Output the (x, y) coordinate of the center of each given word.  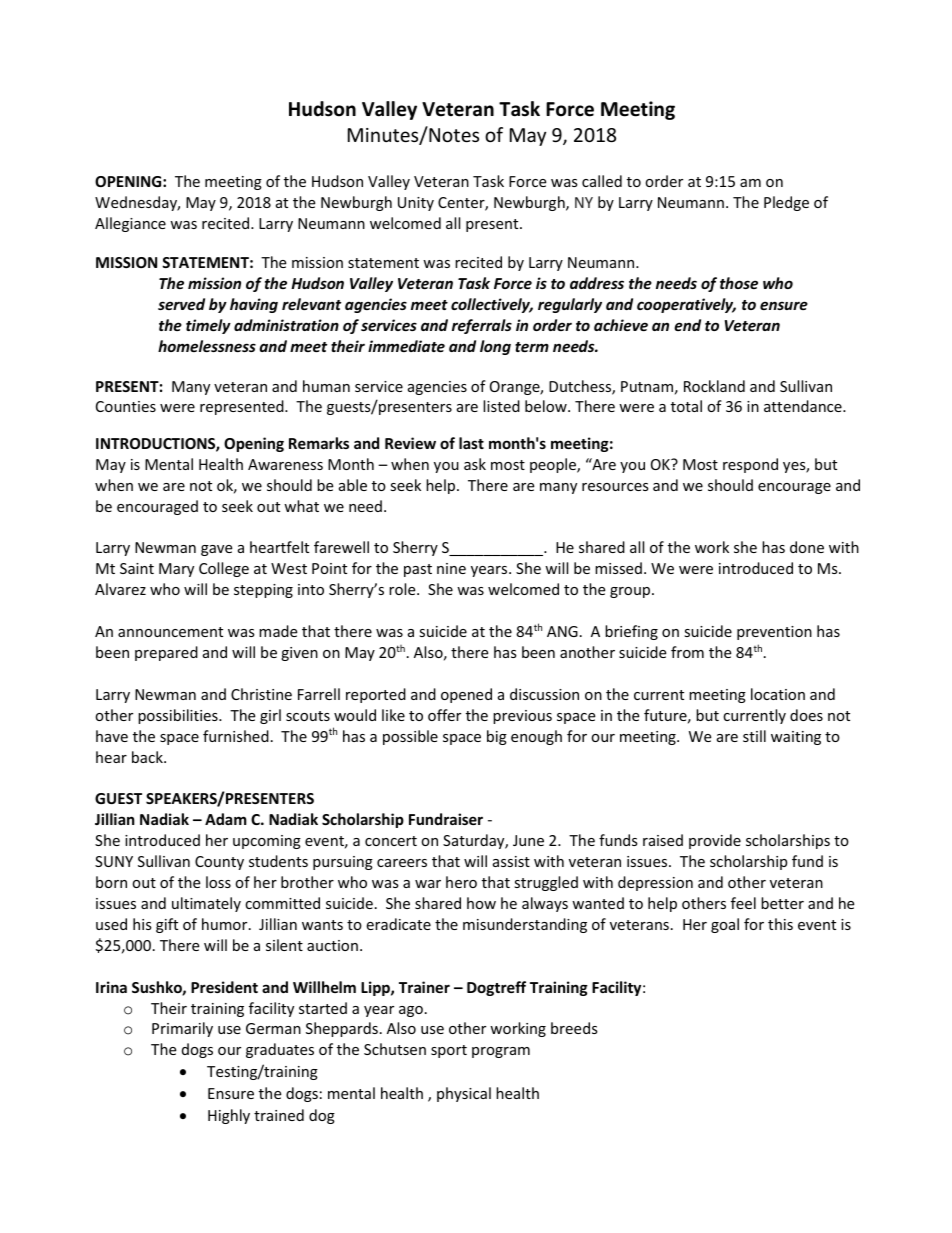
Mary (176, 570)
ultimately (206, 904)
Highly (229, 1116)
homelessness (207, 346)
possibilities (179, 716)
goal (725, 925)
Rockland (714, 386)
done (807, 547)
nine (451, 568)
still (754, 736)
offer (444, 715)
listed (501, 406)
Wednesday (137, 203)
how (481, 903)
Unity (416, 204)
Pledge (786, 203)
